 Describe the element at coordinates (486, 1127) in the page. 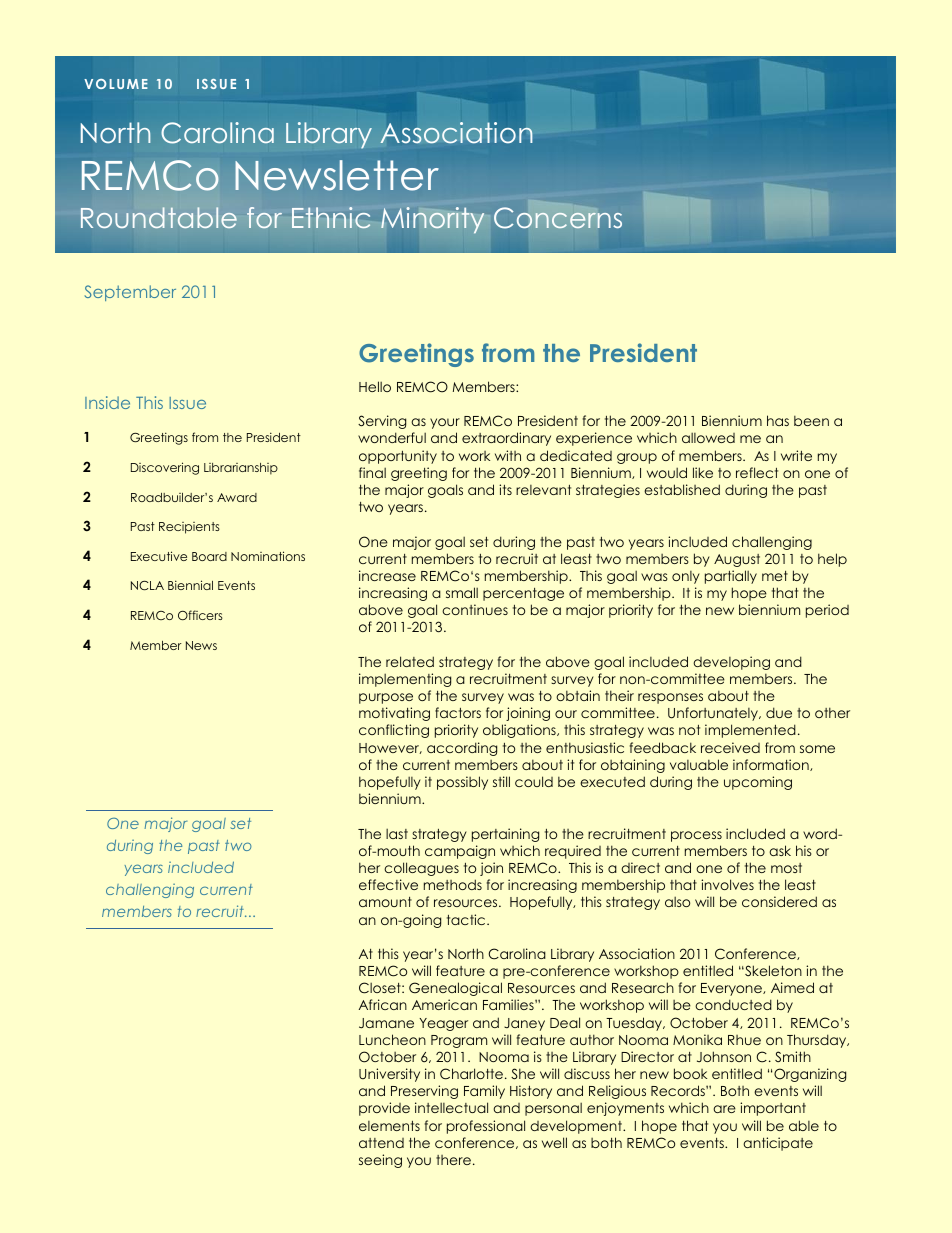

I see `professional` at that location.
